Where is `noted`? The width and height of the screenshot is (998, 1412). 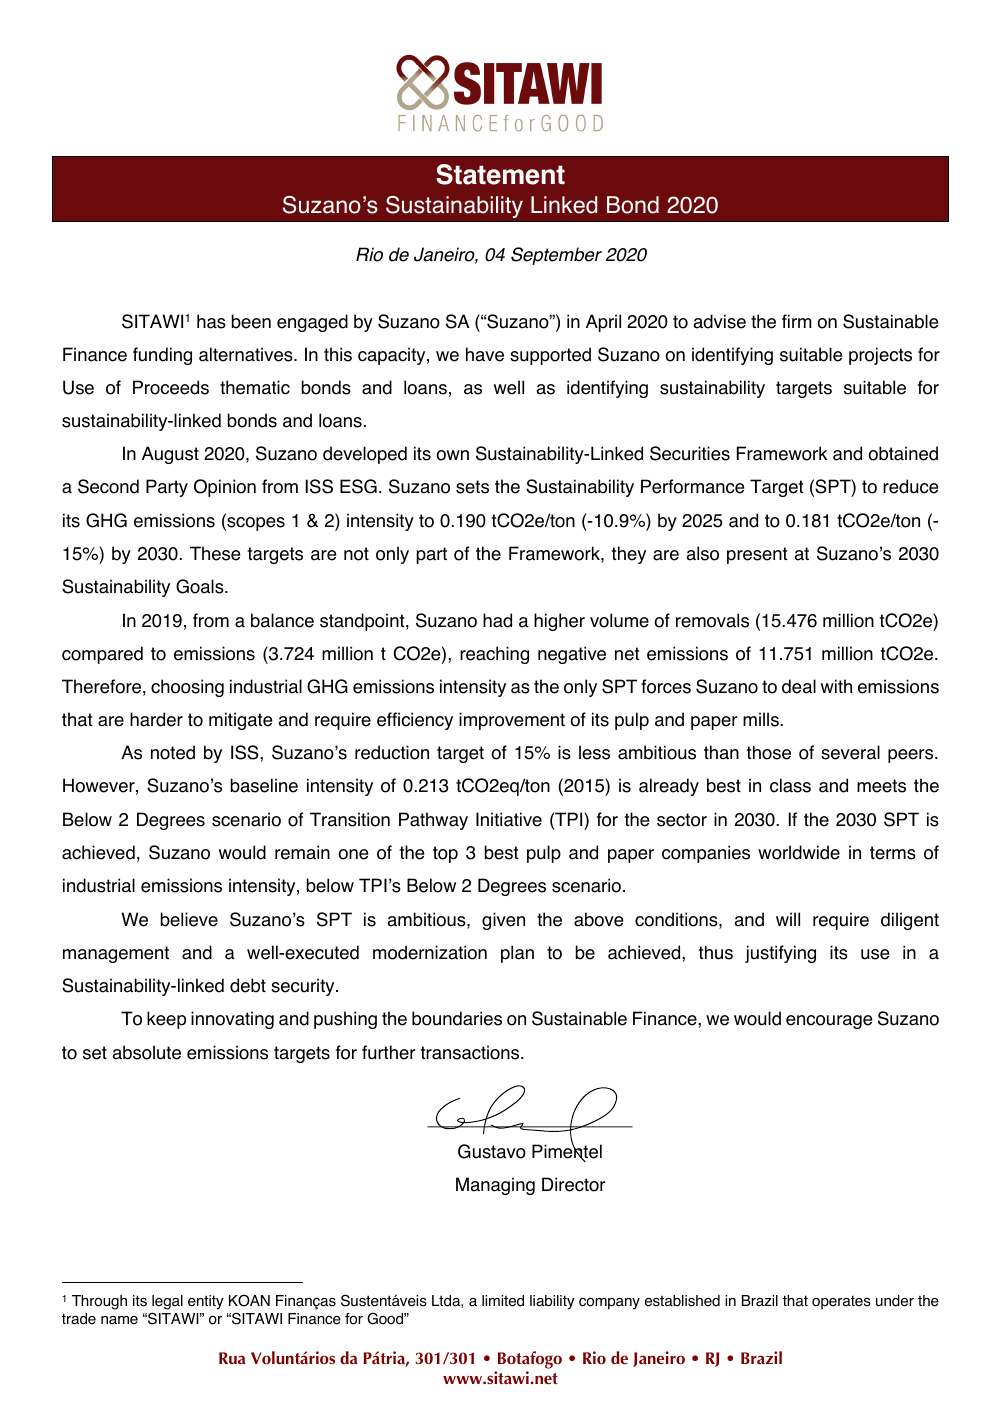 noted is located at coordinates (173, 752).
